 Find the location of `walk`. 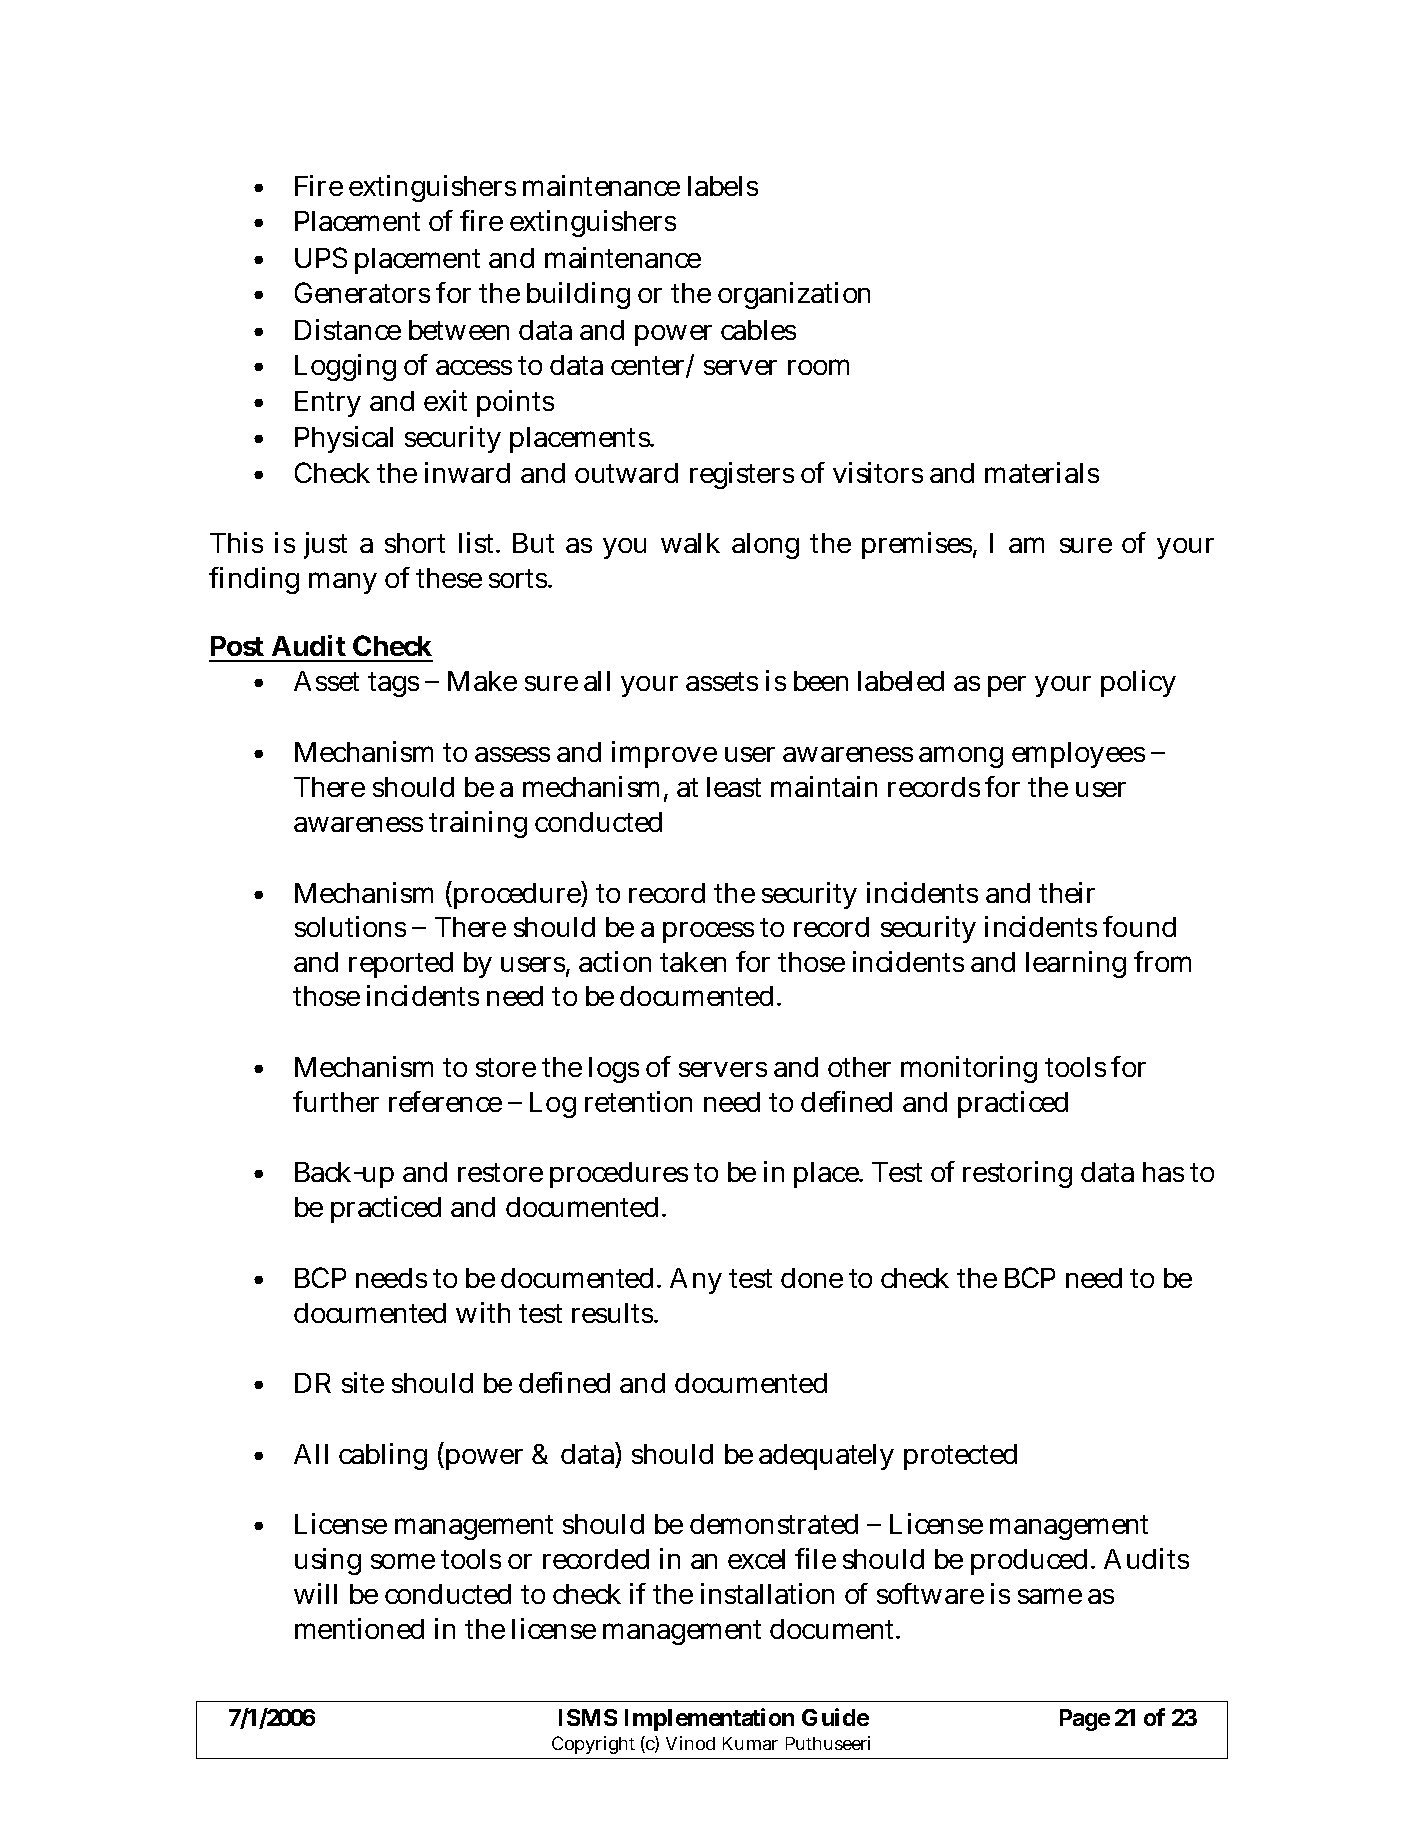

walk is located at coordinates (690, 543).
